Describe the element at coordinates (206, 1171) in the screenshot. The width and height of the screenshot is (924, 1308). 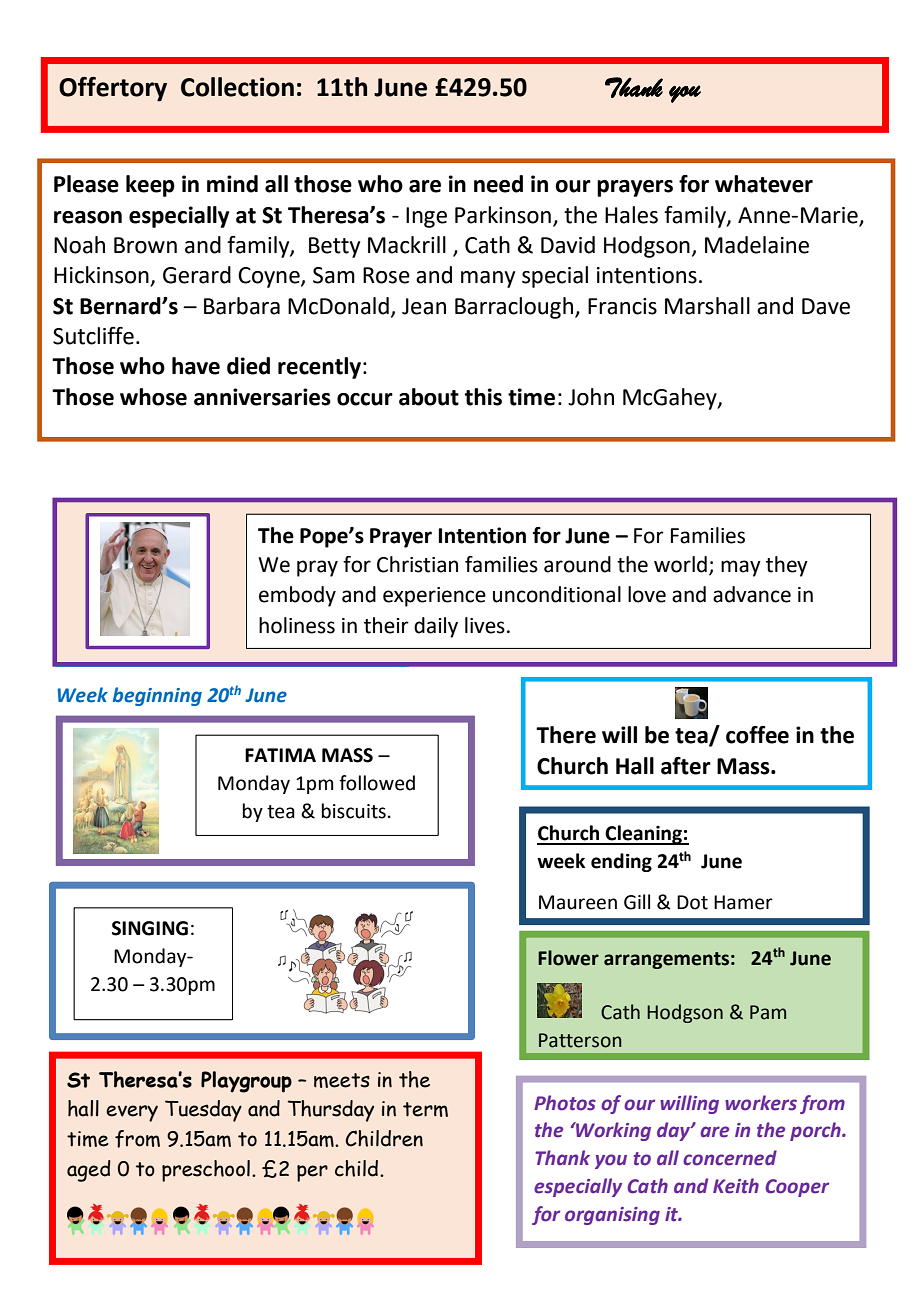
I see `preschool` at that location.
